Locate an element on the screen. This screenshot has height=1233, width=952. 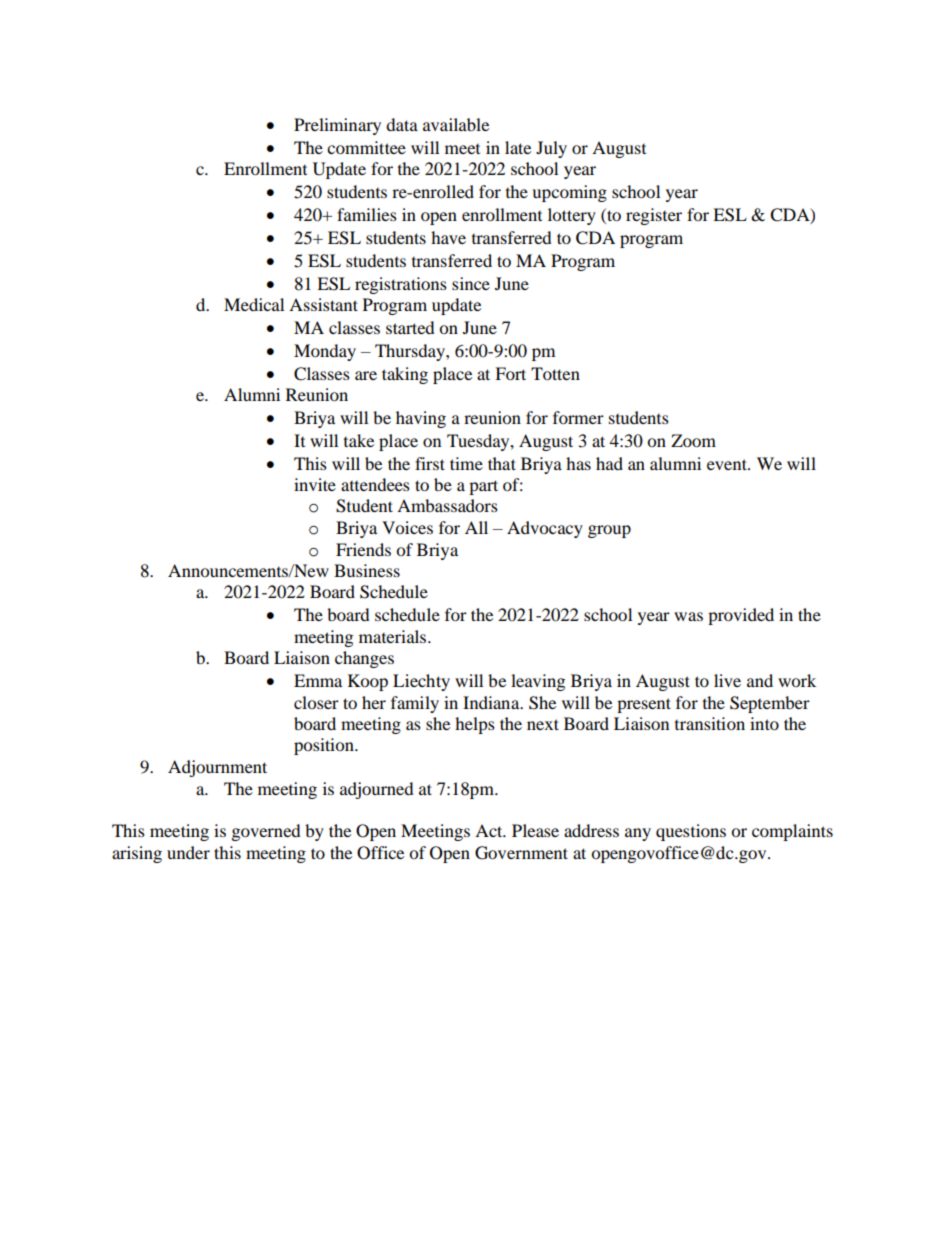
Monday is located at coordinates (325, 352).
